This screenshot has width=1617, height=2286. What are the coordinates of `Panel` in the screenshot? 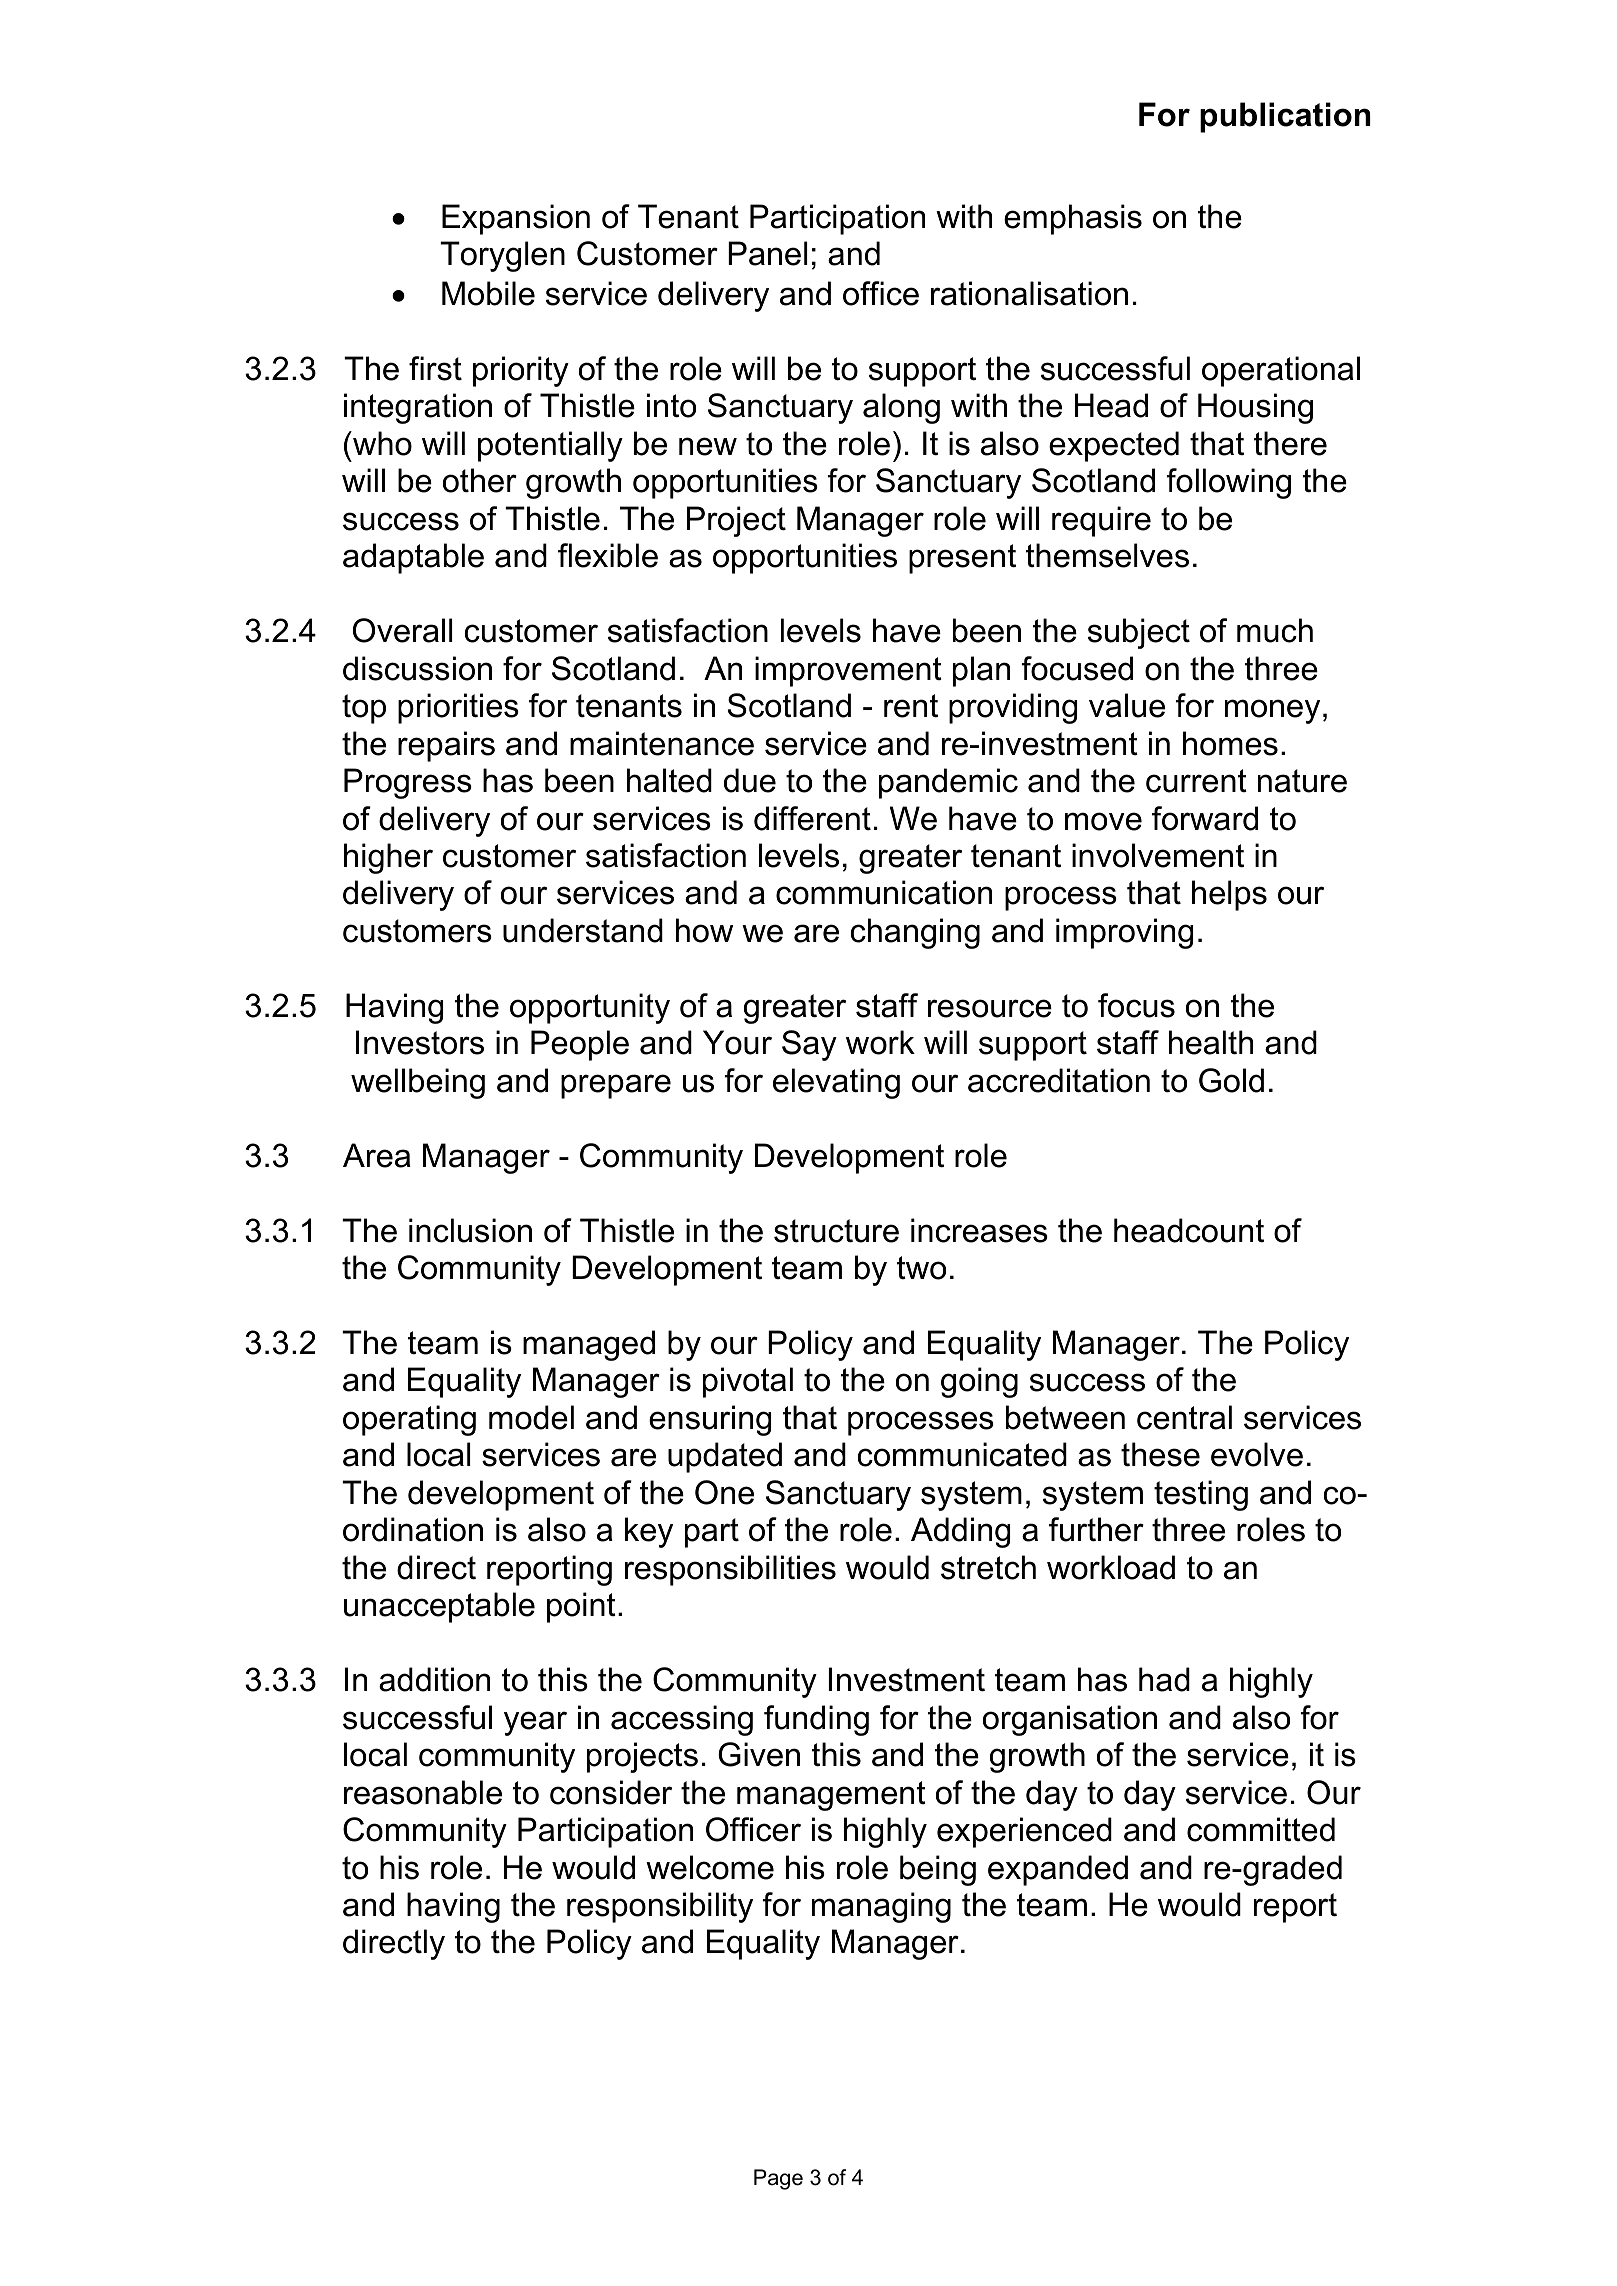 It's located at (768, 253).
